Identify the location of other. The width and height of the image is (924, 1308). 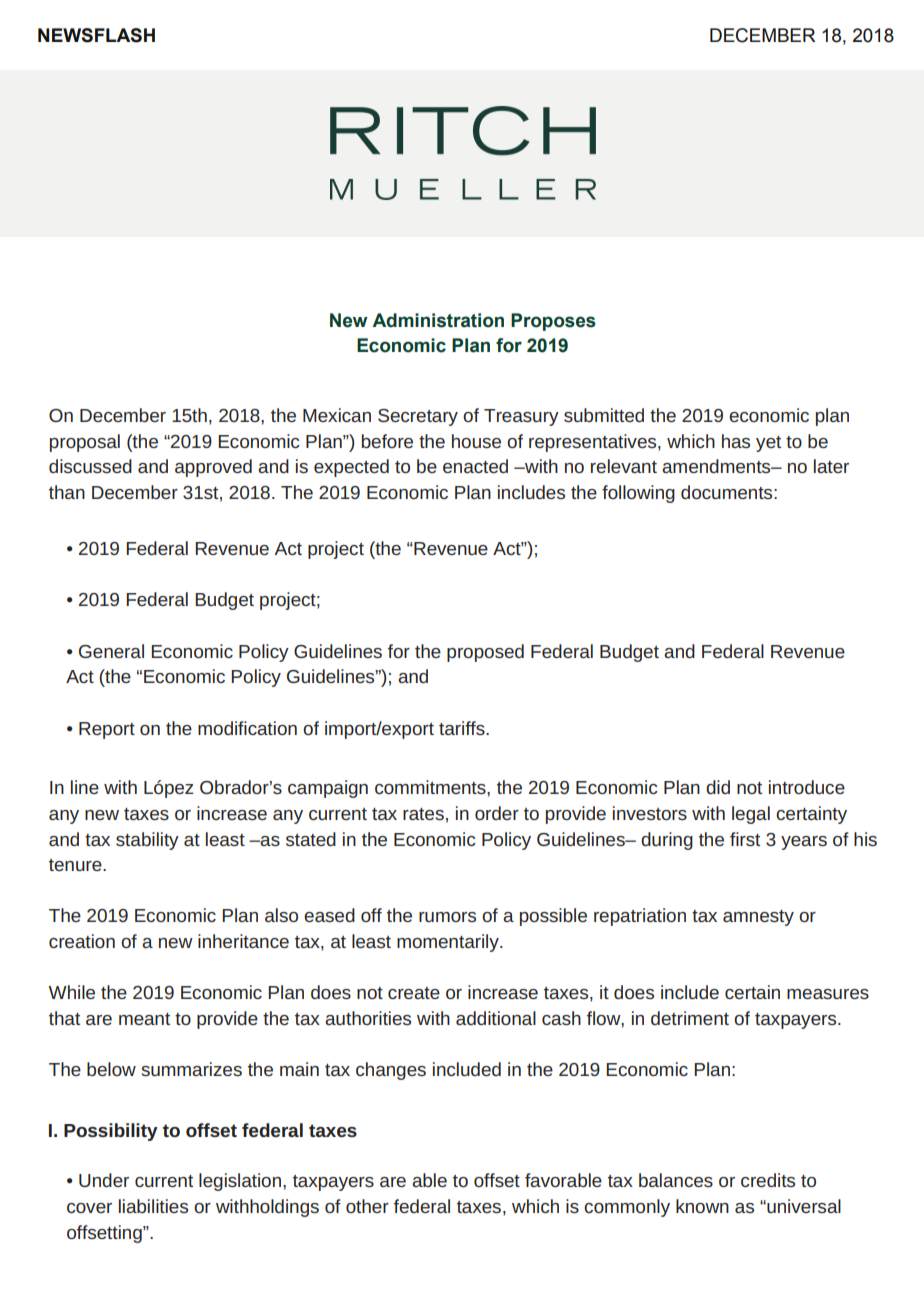
(367, 1206).
